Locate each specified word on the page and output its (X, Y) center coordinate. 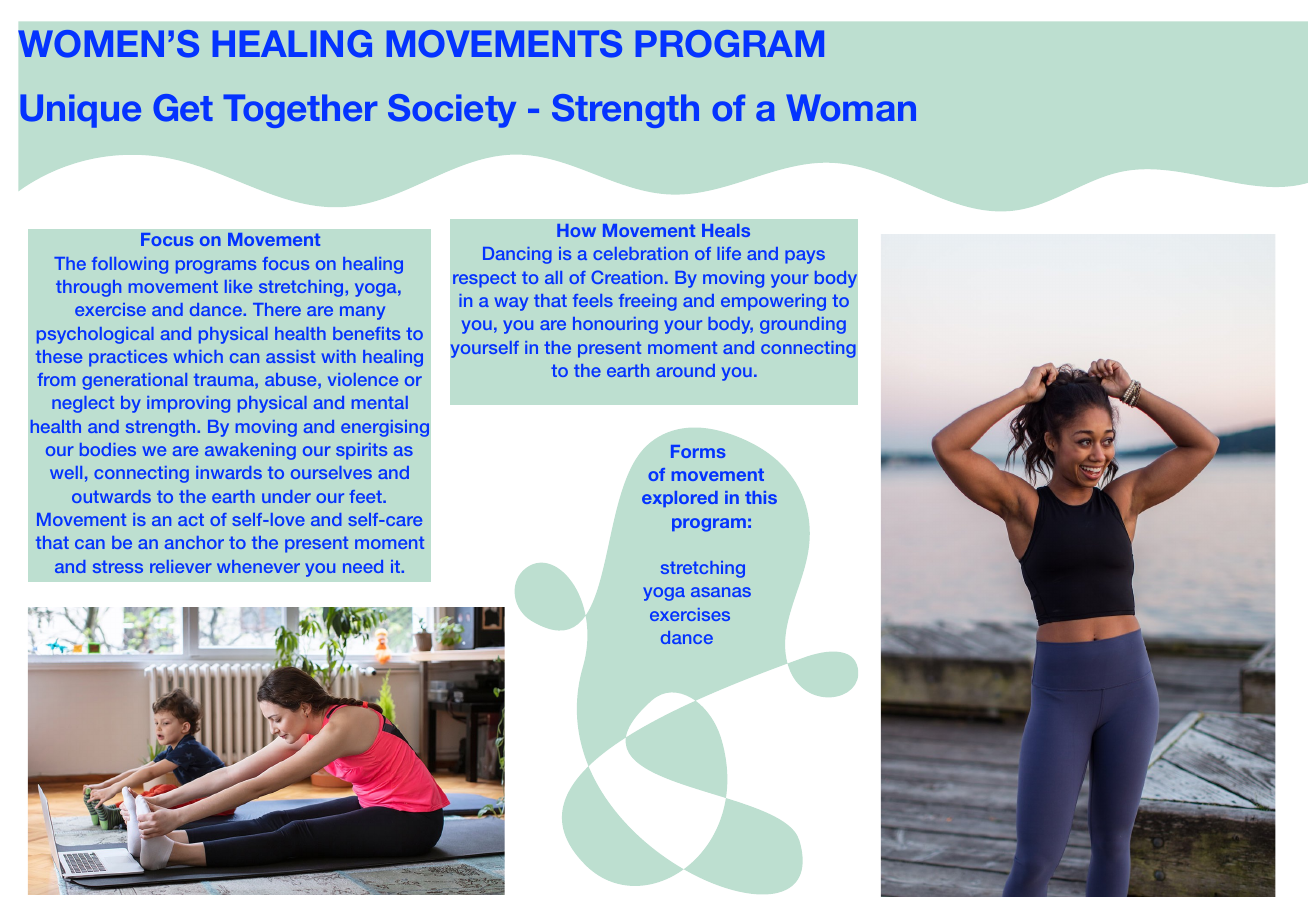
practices (128, 358)
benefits (366, 333)
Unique (80, 111)
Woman (851, 108)
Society (452, 111)
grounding (803, 325)
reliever (181, 566)
